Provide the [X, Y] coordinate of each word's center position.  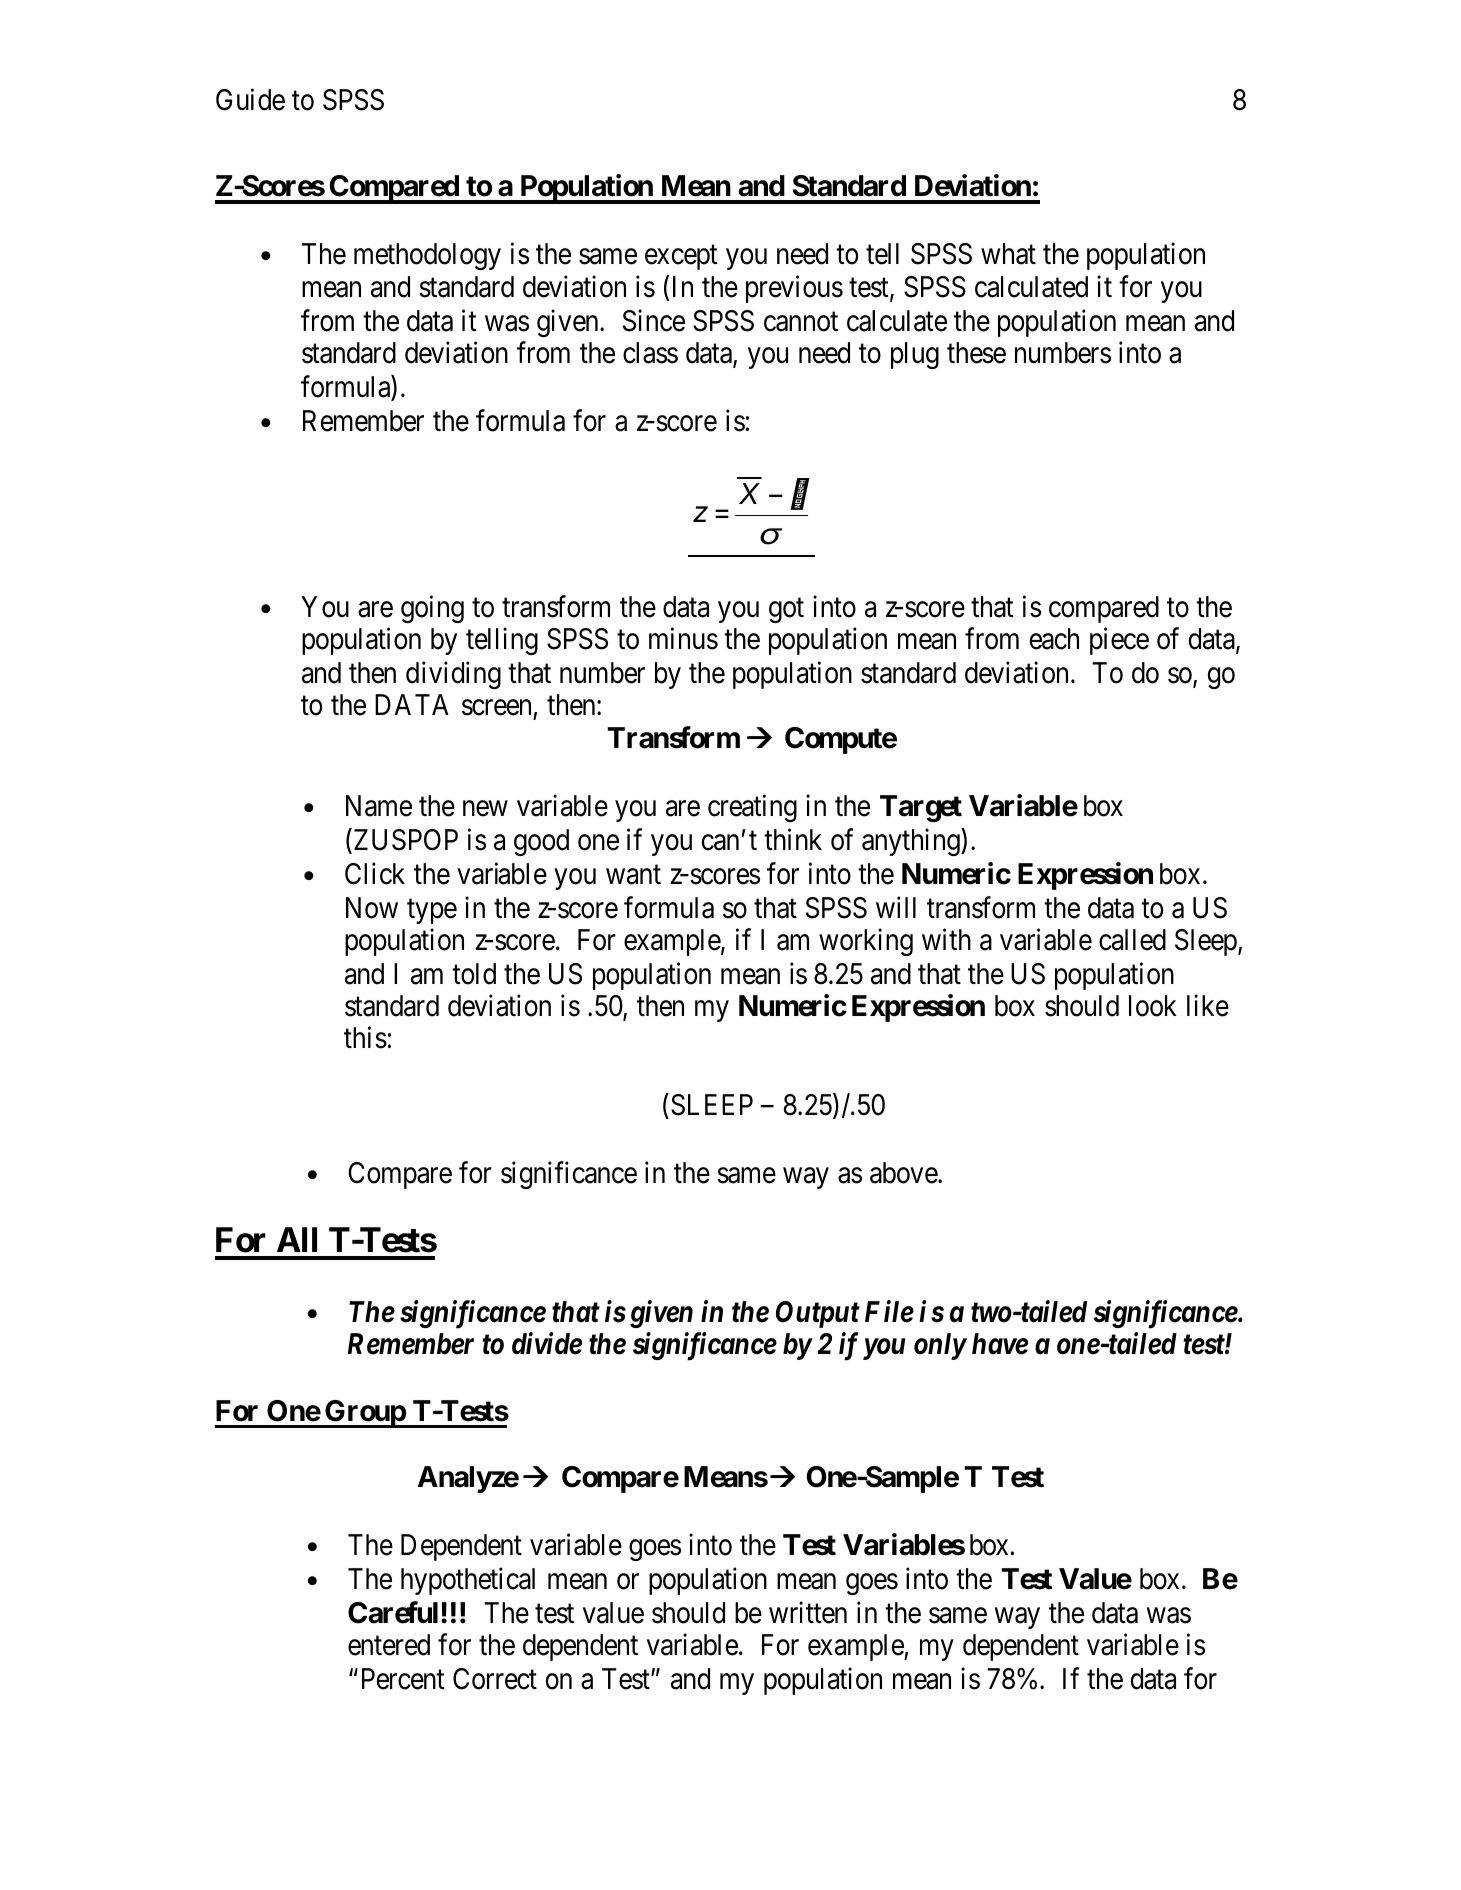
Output [818, 1314]
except [681, 258]
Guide [250, 100]
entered [389, 1645]
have [1000, 1344]
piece [1119, 641]
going [432, 609]
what [1008, 254]
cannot [801, 322]
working [866, 942]
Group [365, 1414]
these [976, 353]
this [365, 1038]
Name [379, 806]
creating [752, 808]
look [1153, 1006]
